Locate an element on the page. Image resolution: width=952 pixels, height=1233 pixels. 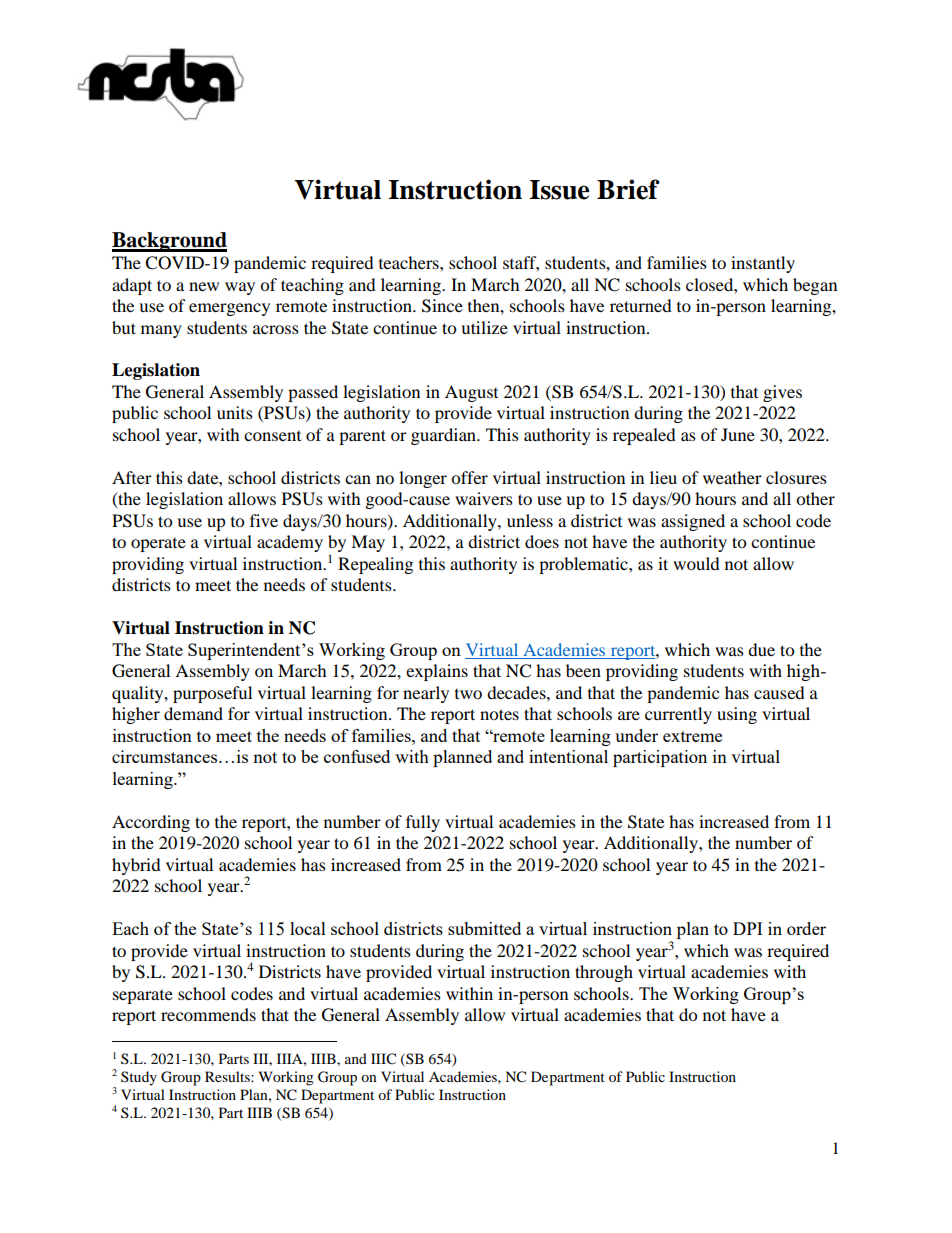
DPI is located at coordinates (747, 928).
